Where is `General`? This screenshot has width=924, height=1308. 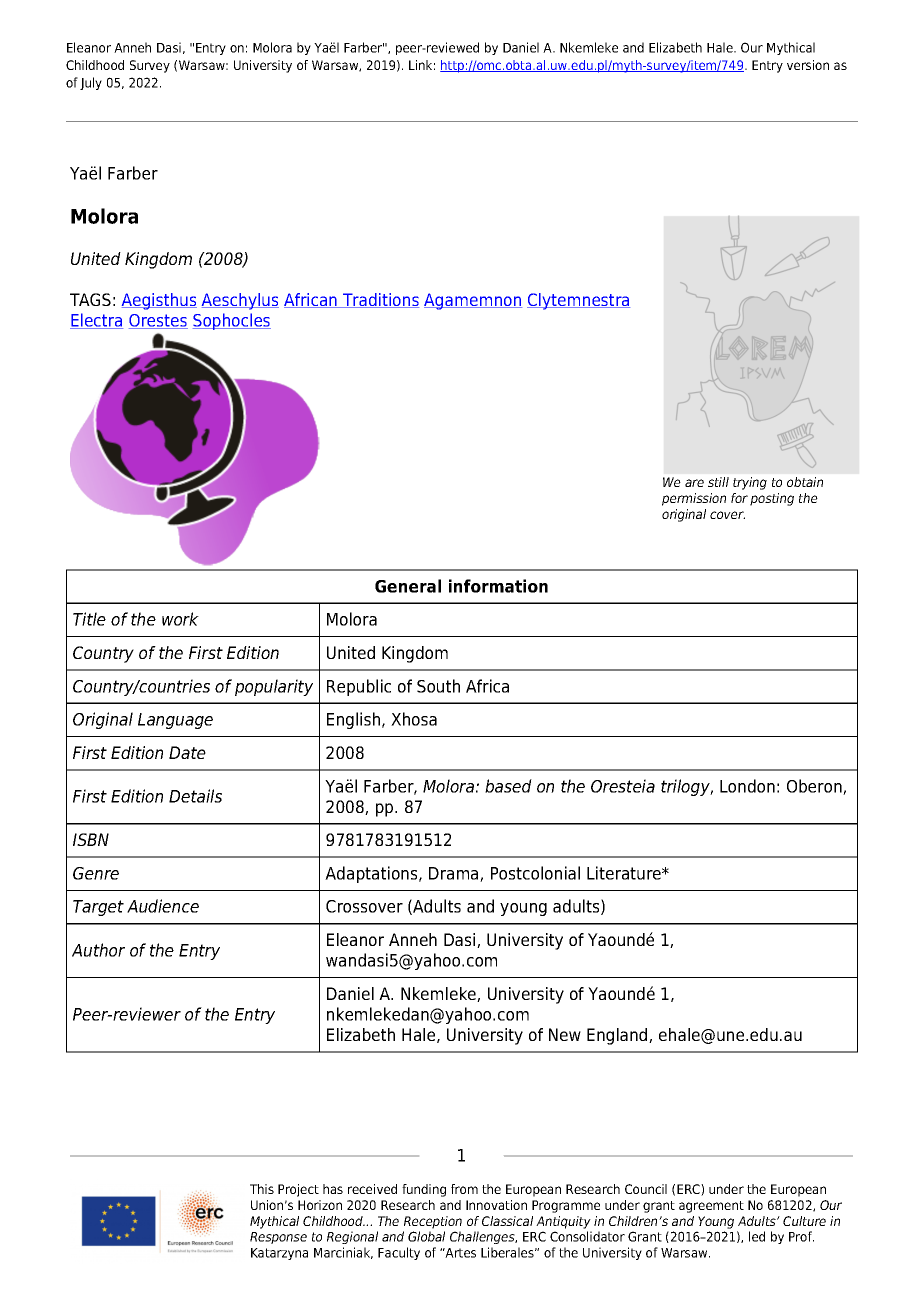 General is located at coordinates (408, 586).
